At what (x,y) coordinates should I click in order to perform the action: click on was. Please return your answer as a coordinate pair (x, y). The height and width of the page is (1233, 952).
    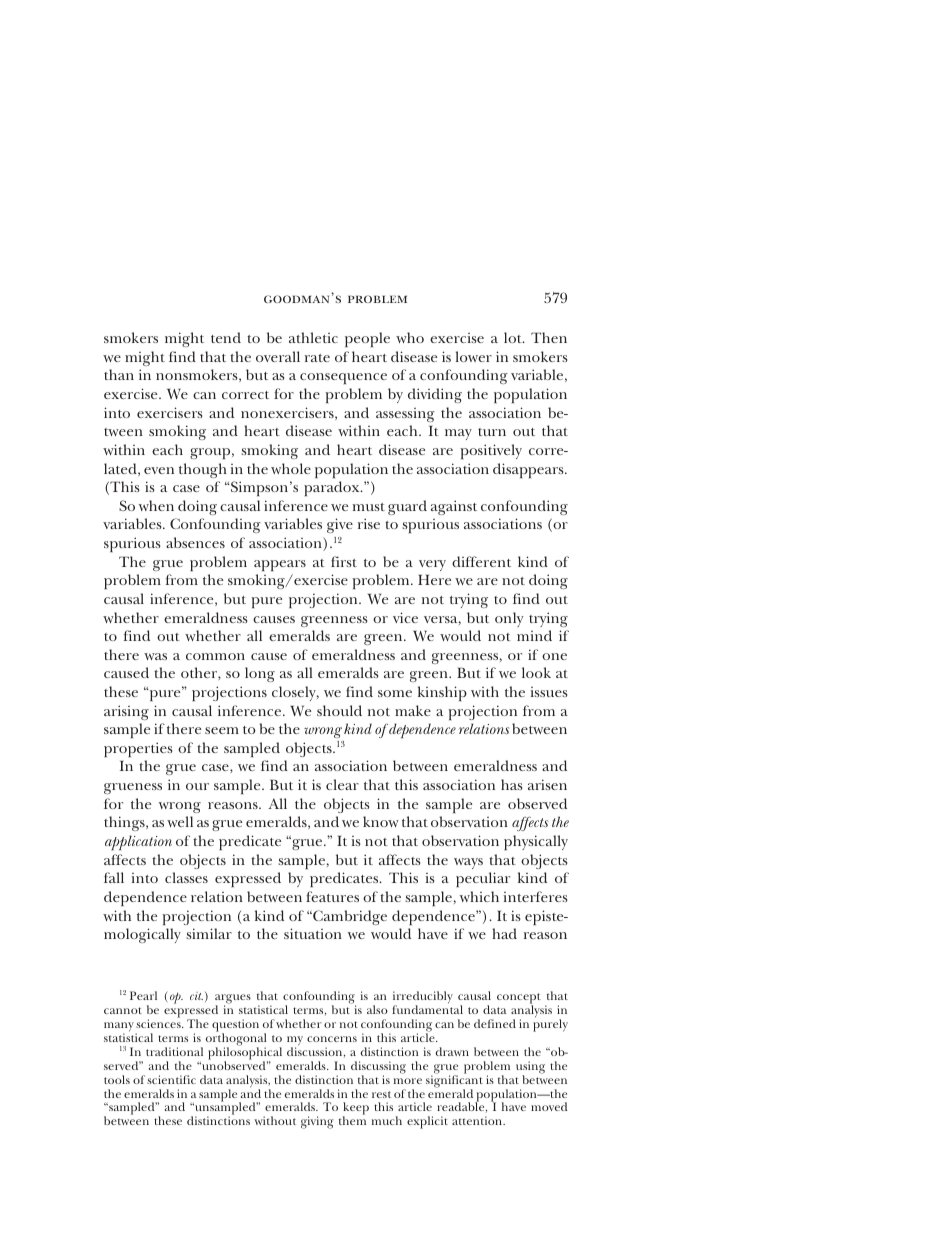
    Looking at the image, I should click on (155, 656).
